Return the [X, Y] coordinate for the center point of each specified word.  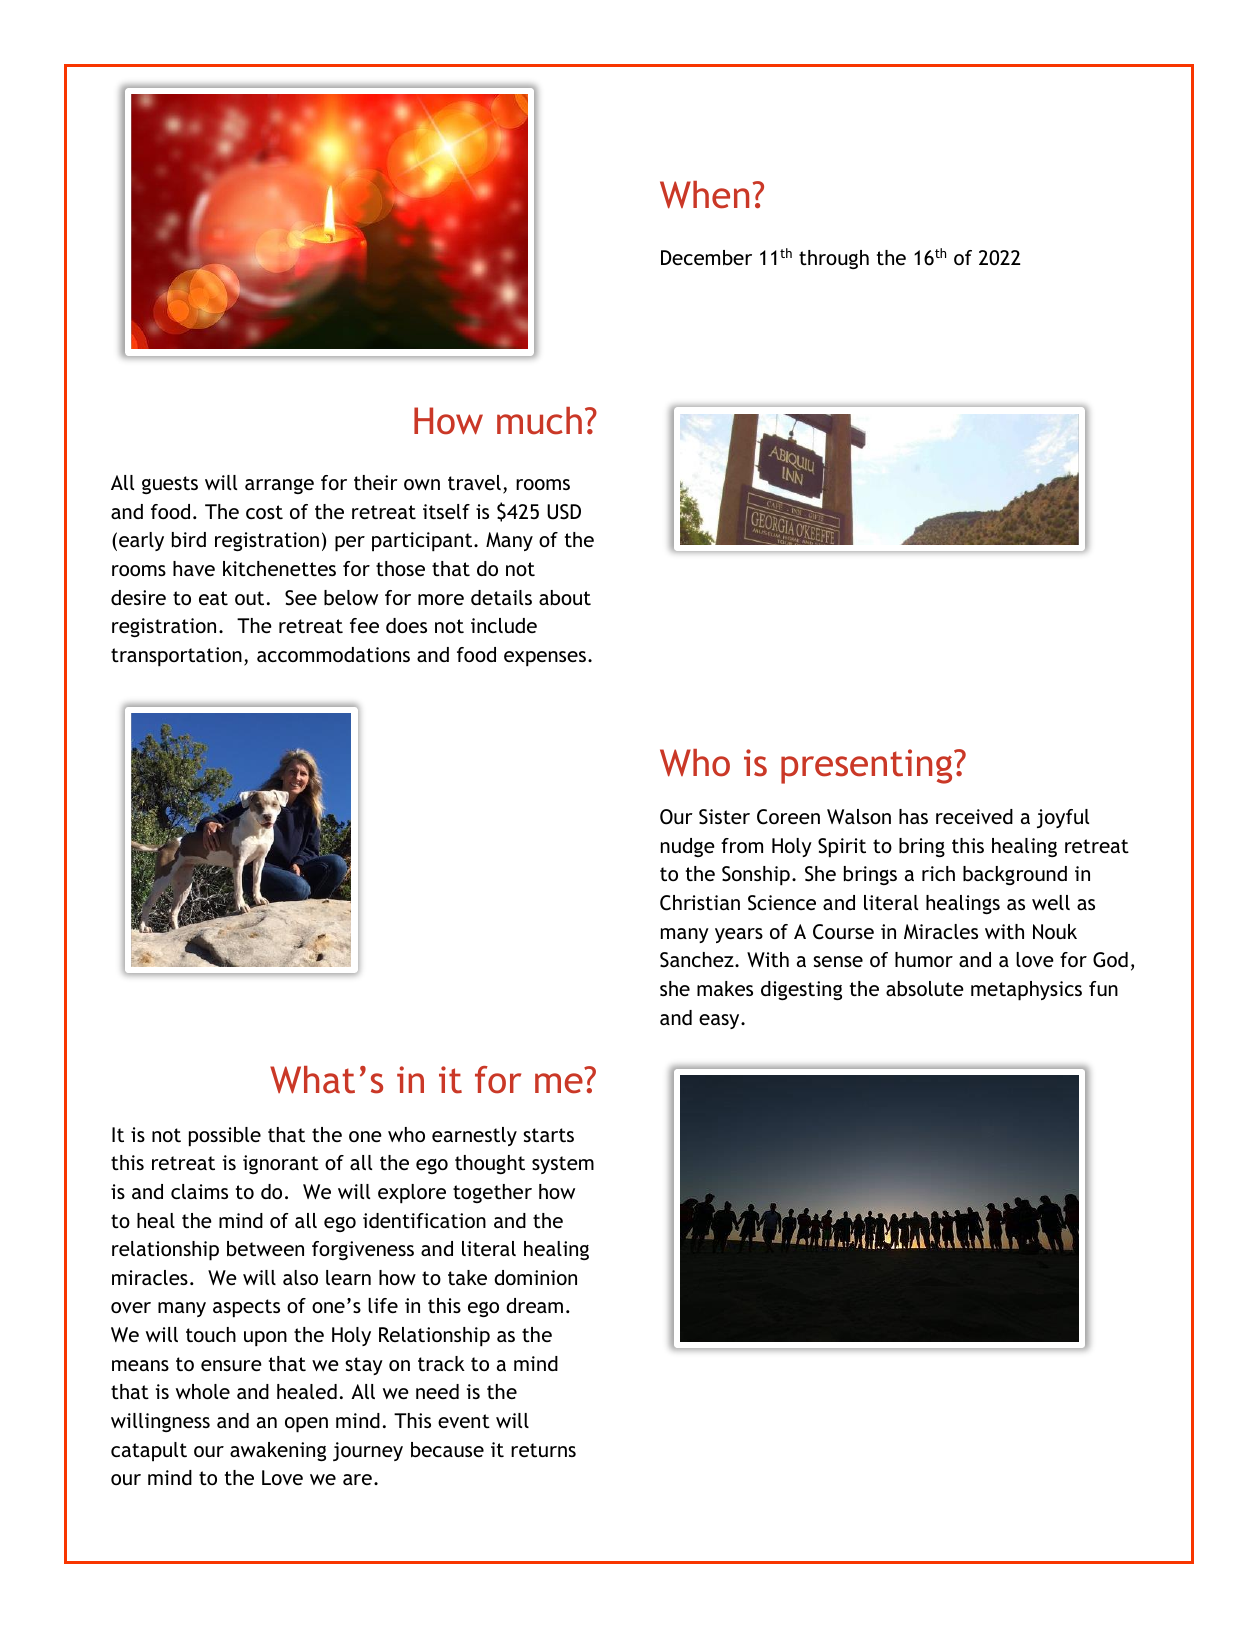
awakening [278, 1451]
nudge [688, 847]
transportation [176, 657]
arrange [279, 486]
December [706, 257]
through [834, 259]
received [974, 816]
